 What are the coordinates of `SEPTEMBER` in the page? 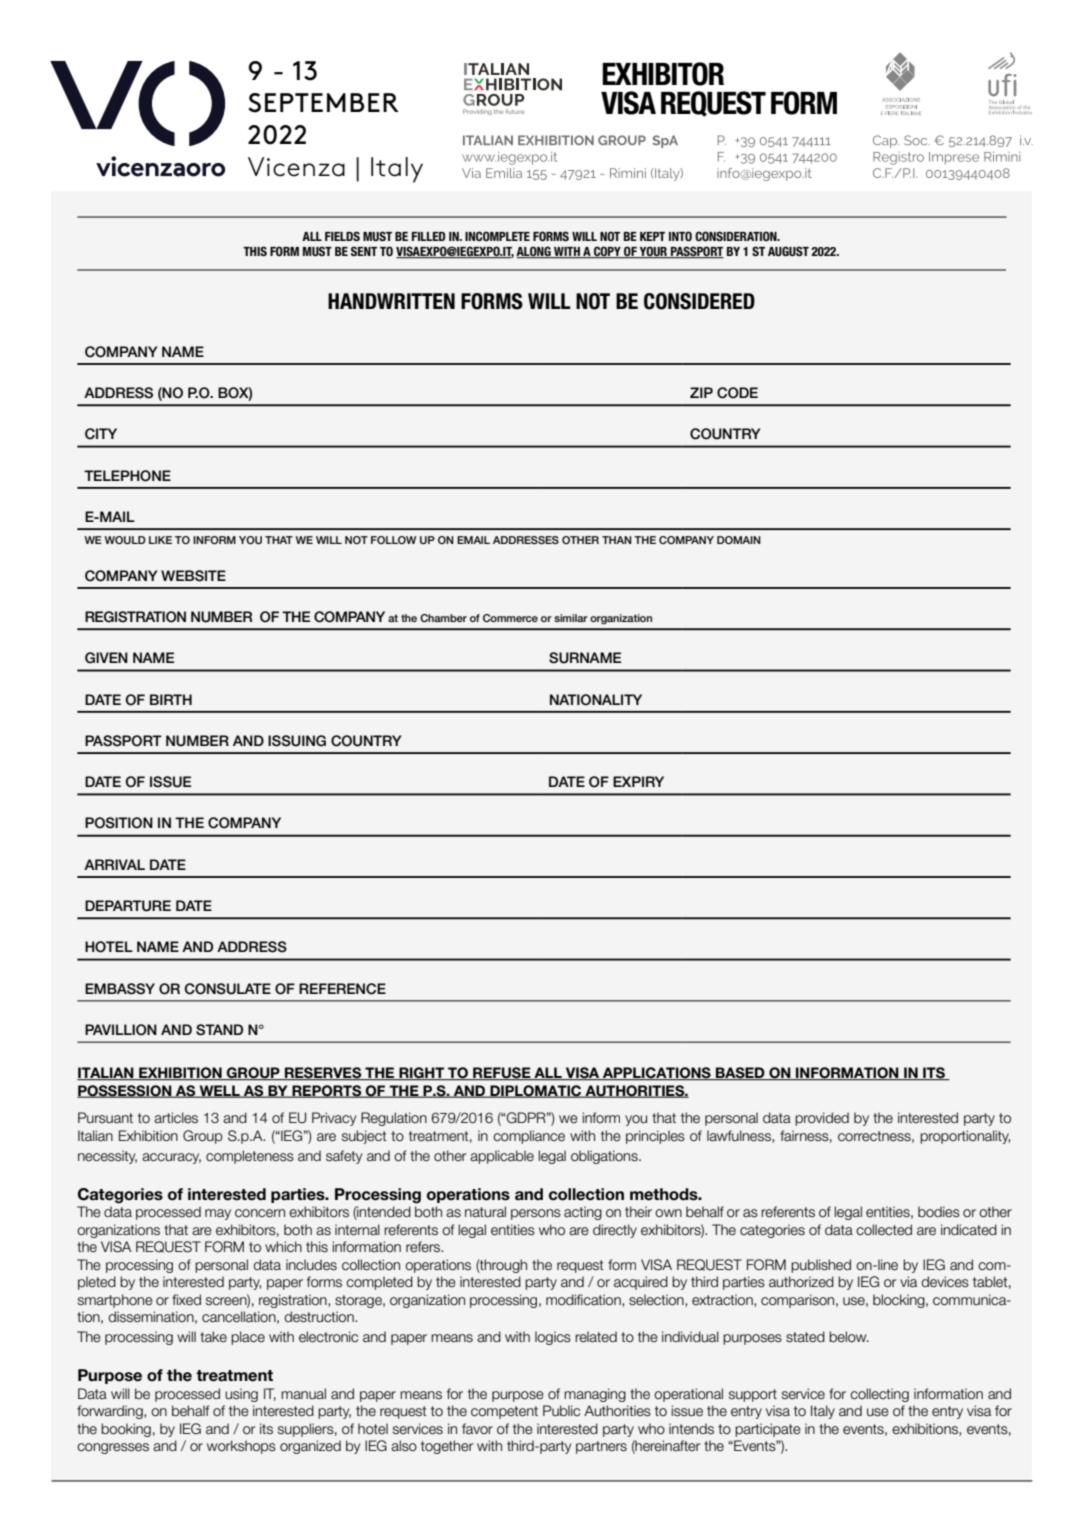 It's located at (323, 103).
